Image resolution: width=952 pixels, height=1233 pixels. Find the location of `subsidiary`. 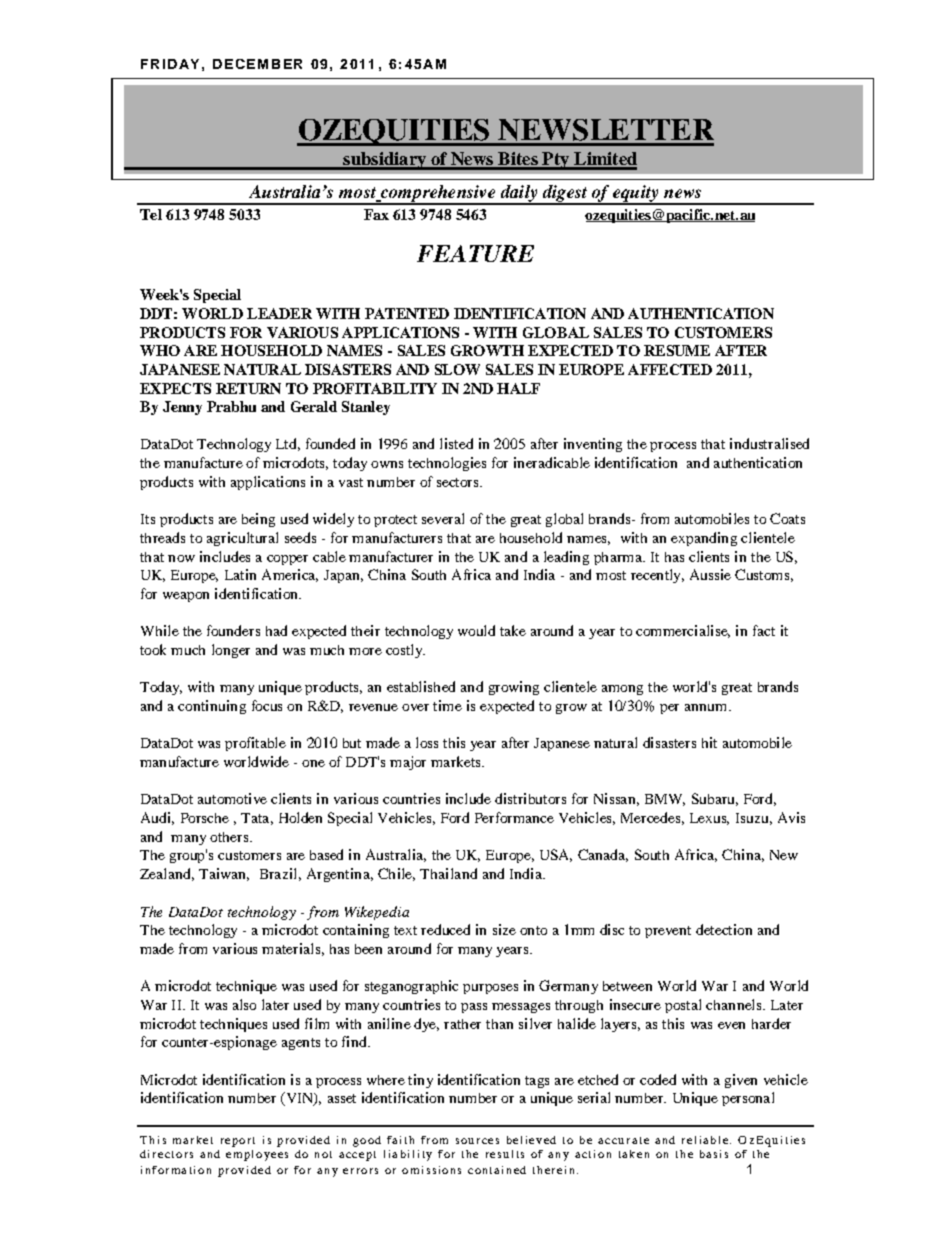

subsidiary is located at coordinates (384, 161).
